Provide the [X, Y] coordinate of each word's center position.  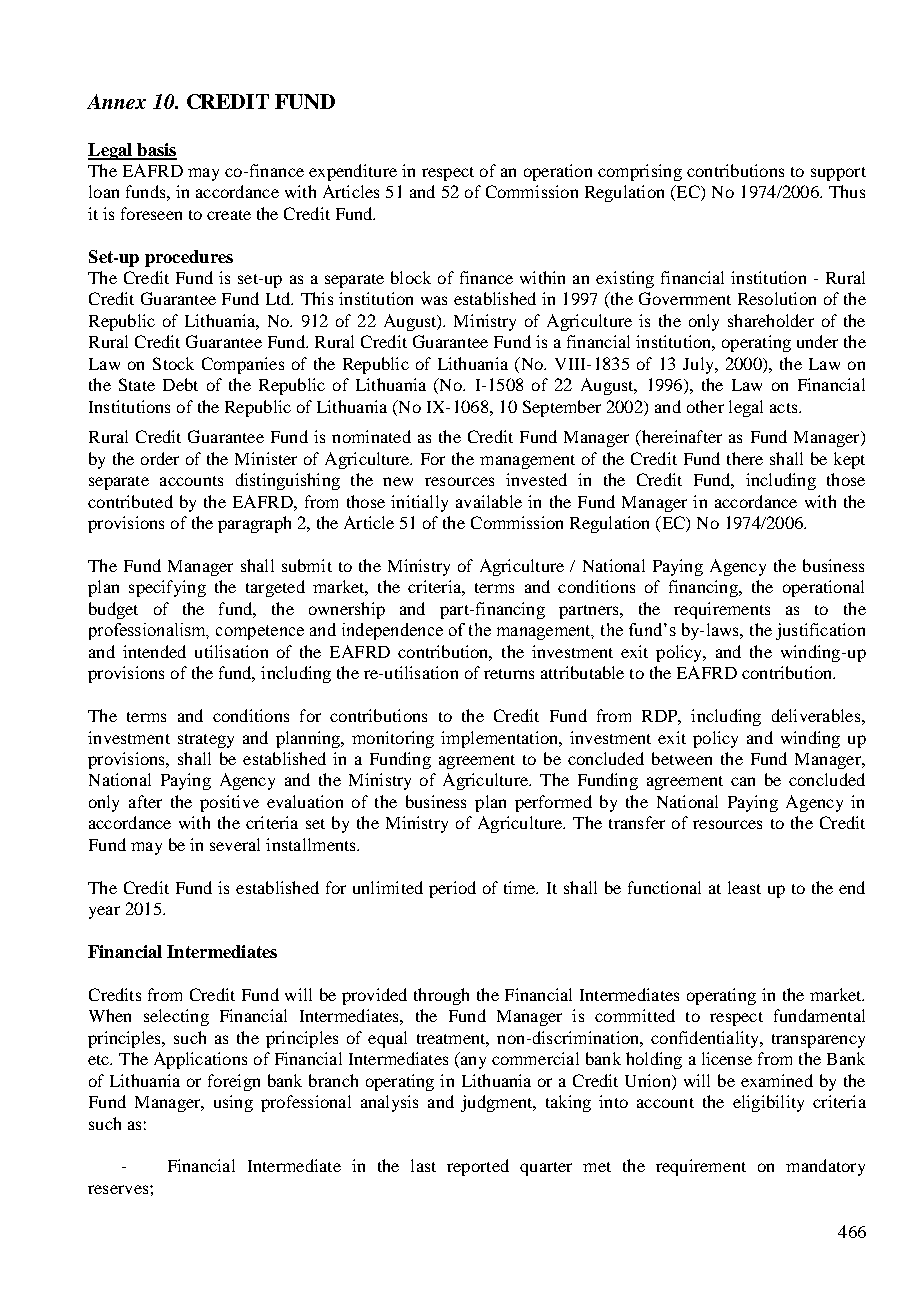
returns [509, 674]
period [452, 889]
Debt [180, 384]
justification [820, 631]
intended [154, 651]
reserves [119, 1189]
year [104, 912]
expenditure [353, 172]
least [744, 887]
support [838, 174]
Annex [116, 101]
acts [785, 408]
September [562, 408]
